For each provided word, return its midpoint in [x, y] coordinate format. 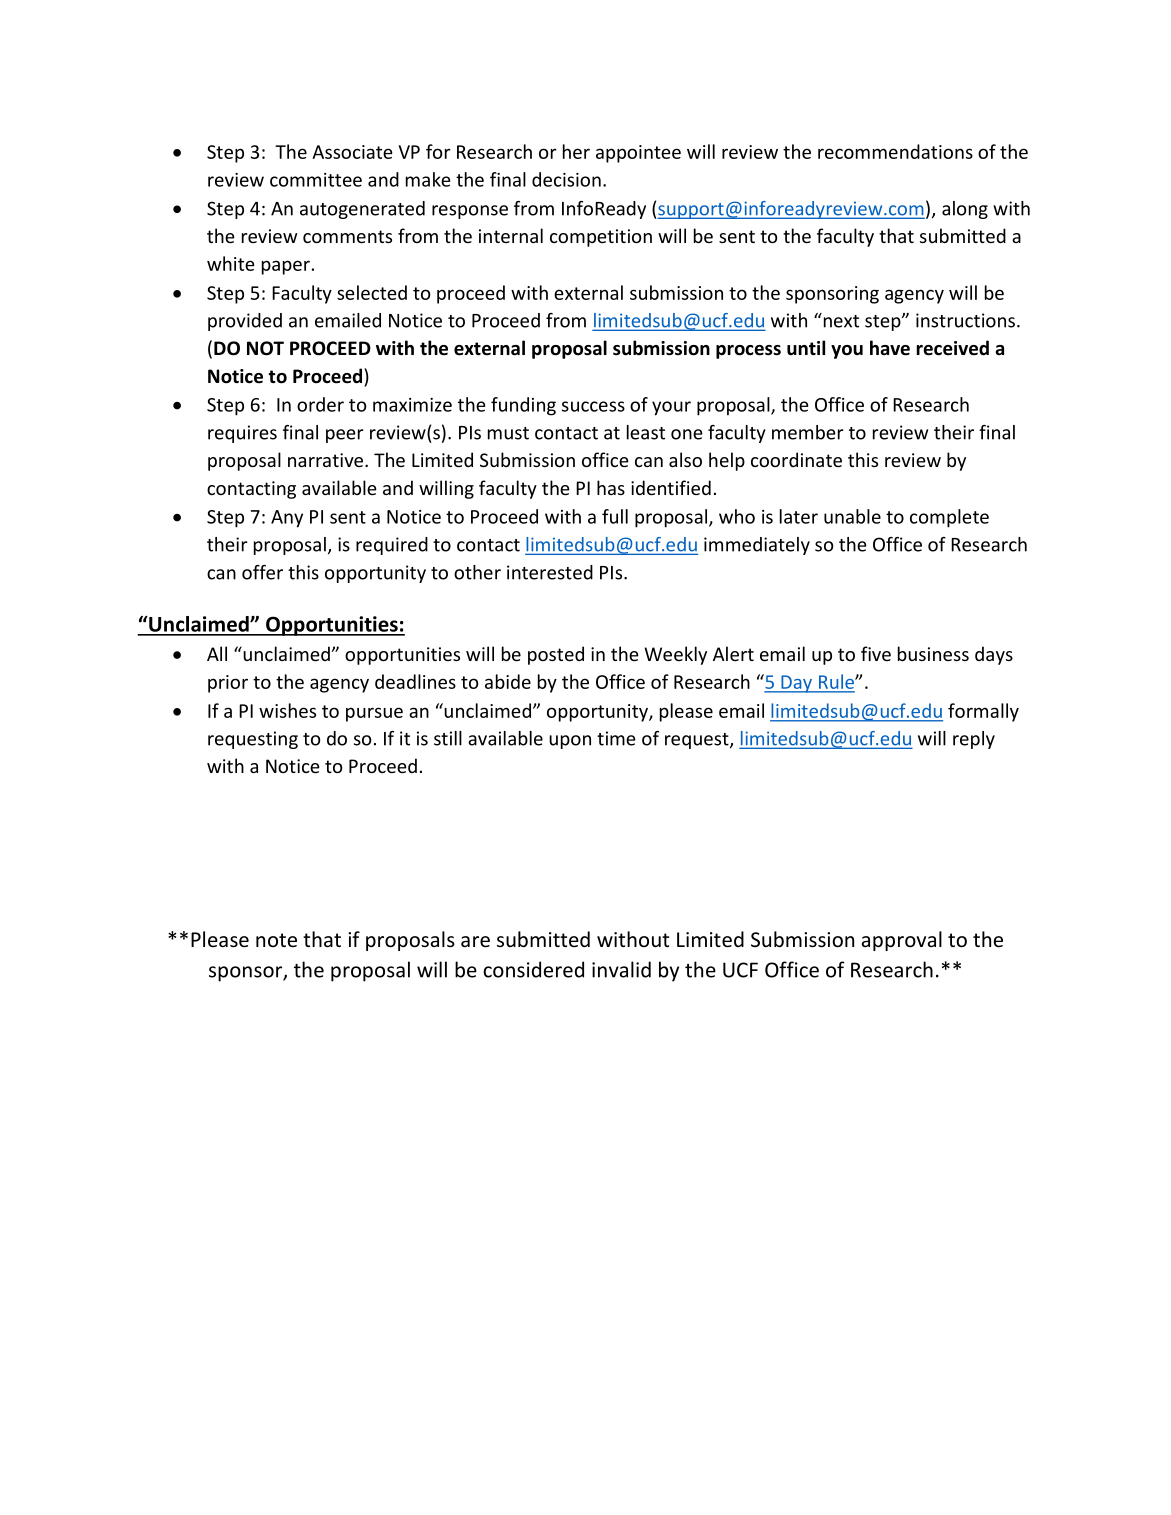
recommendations [895, 151]
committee [316, 180]
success [593, 406]
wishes [287, 710]
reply [974, 740]
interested [550, 572]
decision [566, 179]
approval [902, 941]
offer [262, 572]
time [616, 738]
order [320, 404]
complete [949, 518]
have [890, 348]
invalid [621, 969]
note [276, 940]
